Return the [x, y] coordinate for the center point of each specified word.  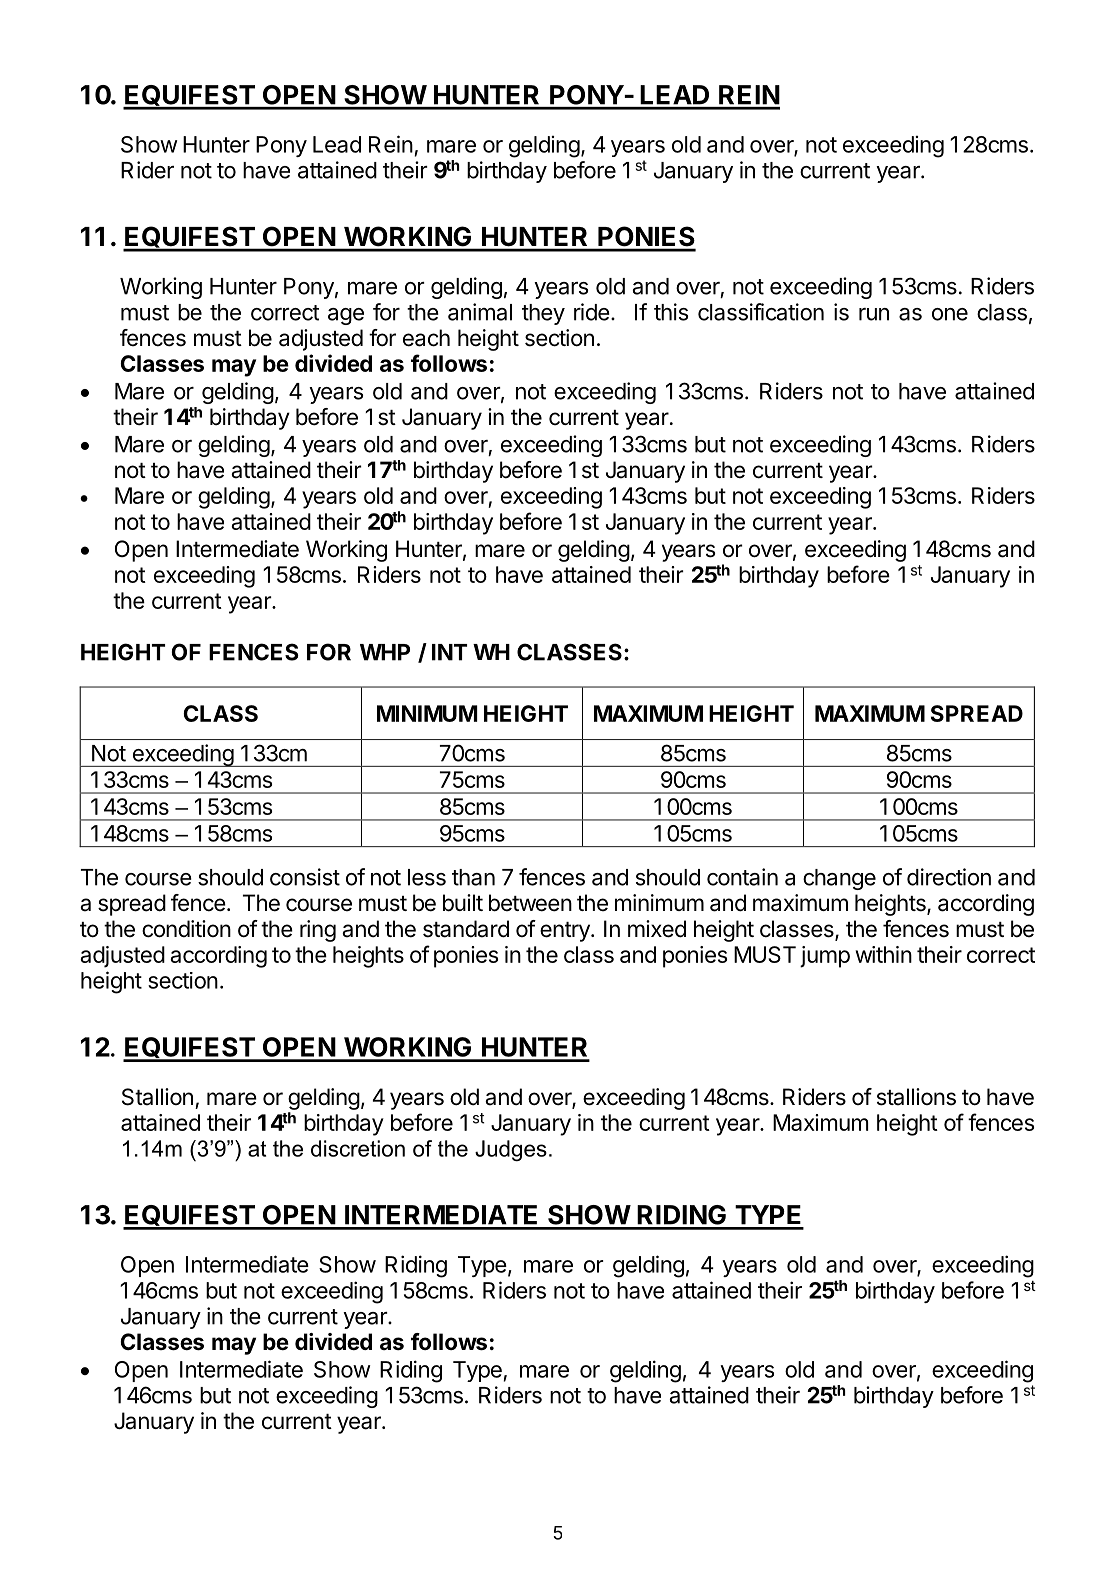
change [839, 879]
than [473, 877]
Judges [511, 1150]
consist [305, 877]
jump [825, 957]
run [874, 314]
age [346, 316]
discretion [358, 1148]
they [543, 314]
